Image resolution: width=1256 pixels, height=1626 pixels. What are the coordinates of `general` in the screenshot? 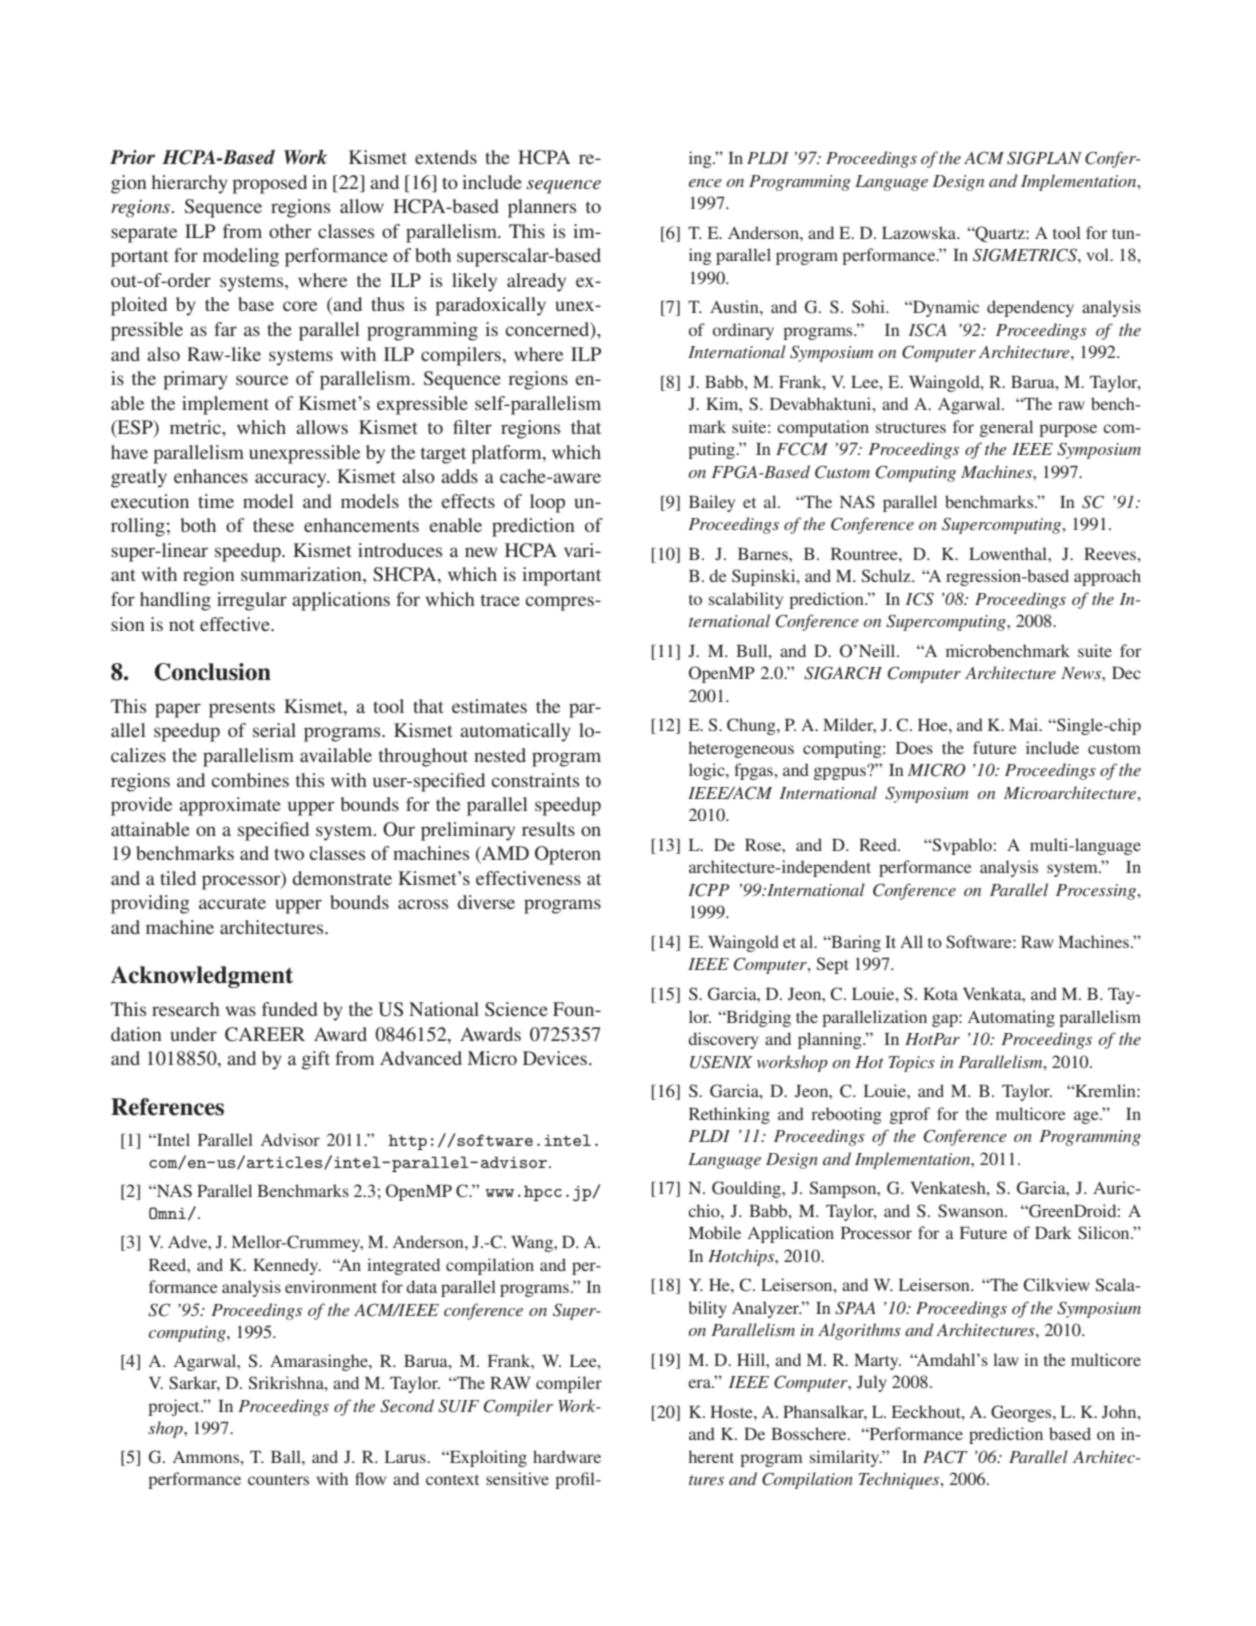 It's located at (1006, 428).
